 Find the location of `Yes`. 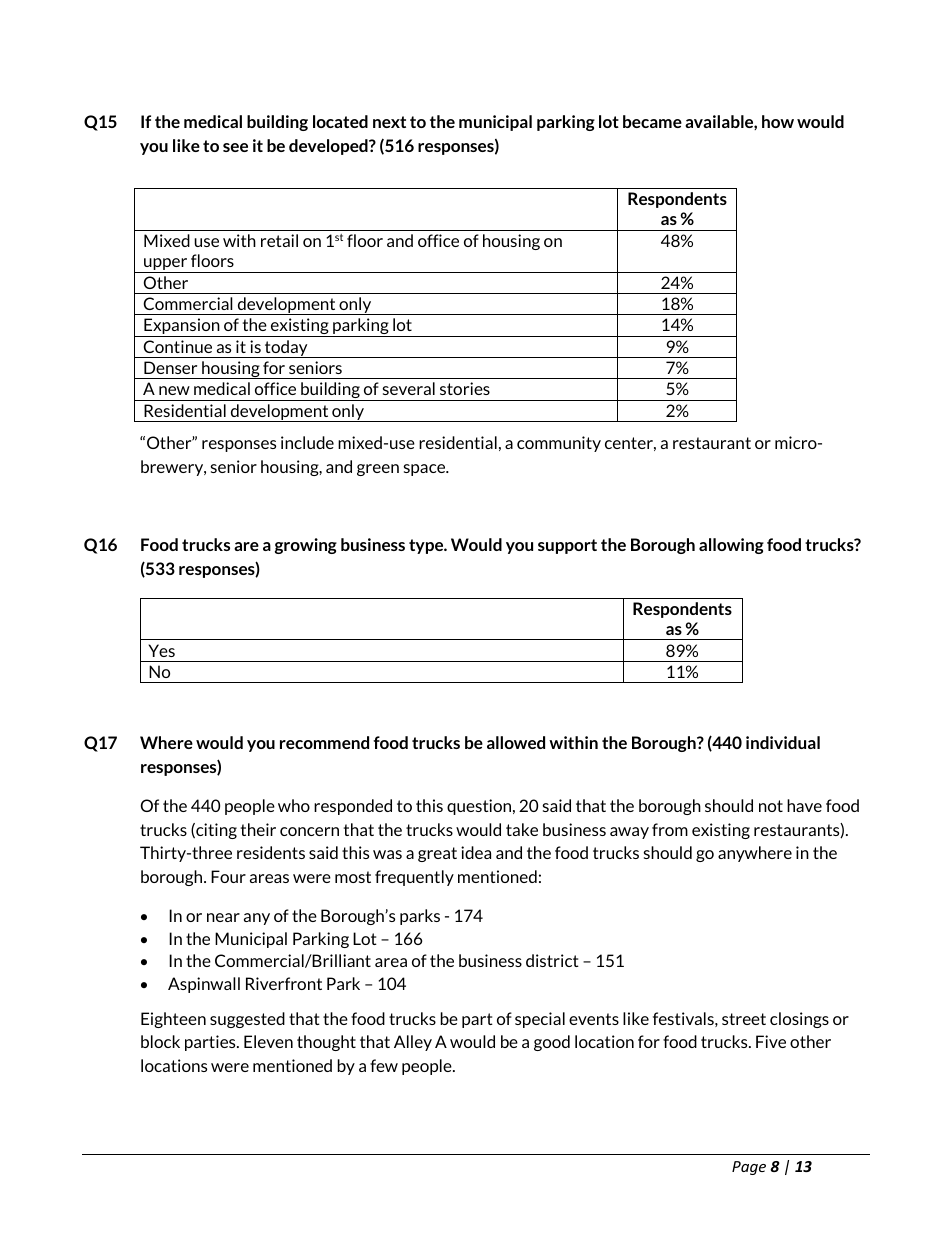

Yes is located at coordinates (161, 650).
